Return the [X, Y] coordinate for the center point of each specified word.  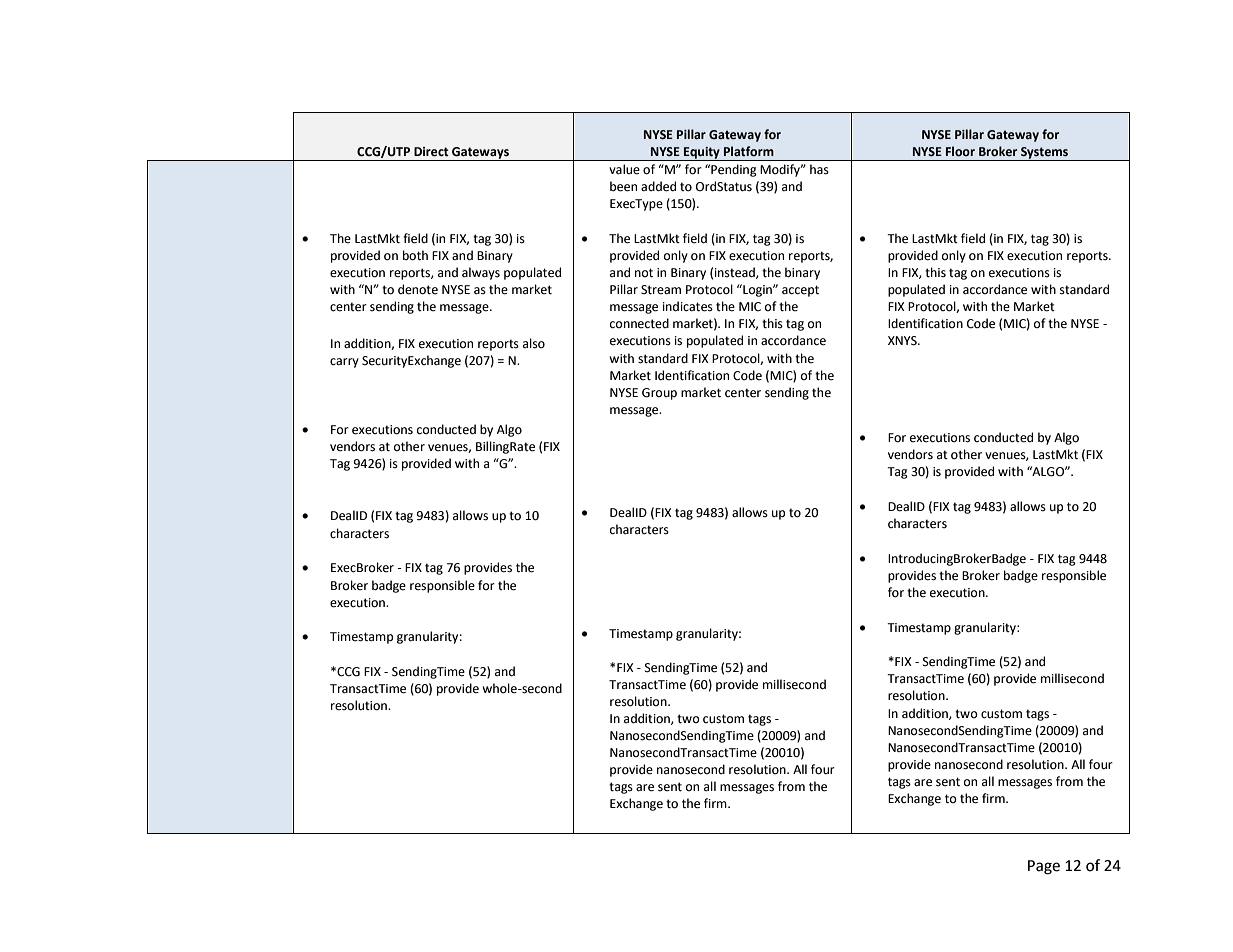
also [534, 343]
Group [659, 394]
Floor [960, 151]
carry [344, 363]
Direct [431, 152]
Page [1044, 867]
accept [800, 291]
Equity [702, 154]
